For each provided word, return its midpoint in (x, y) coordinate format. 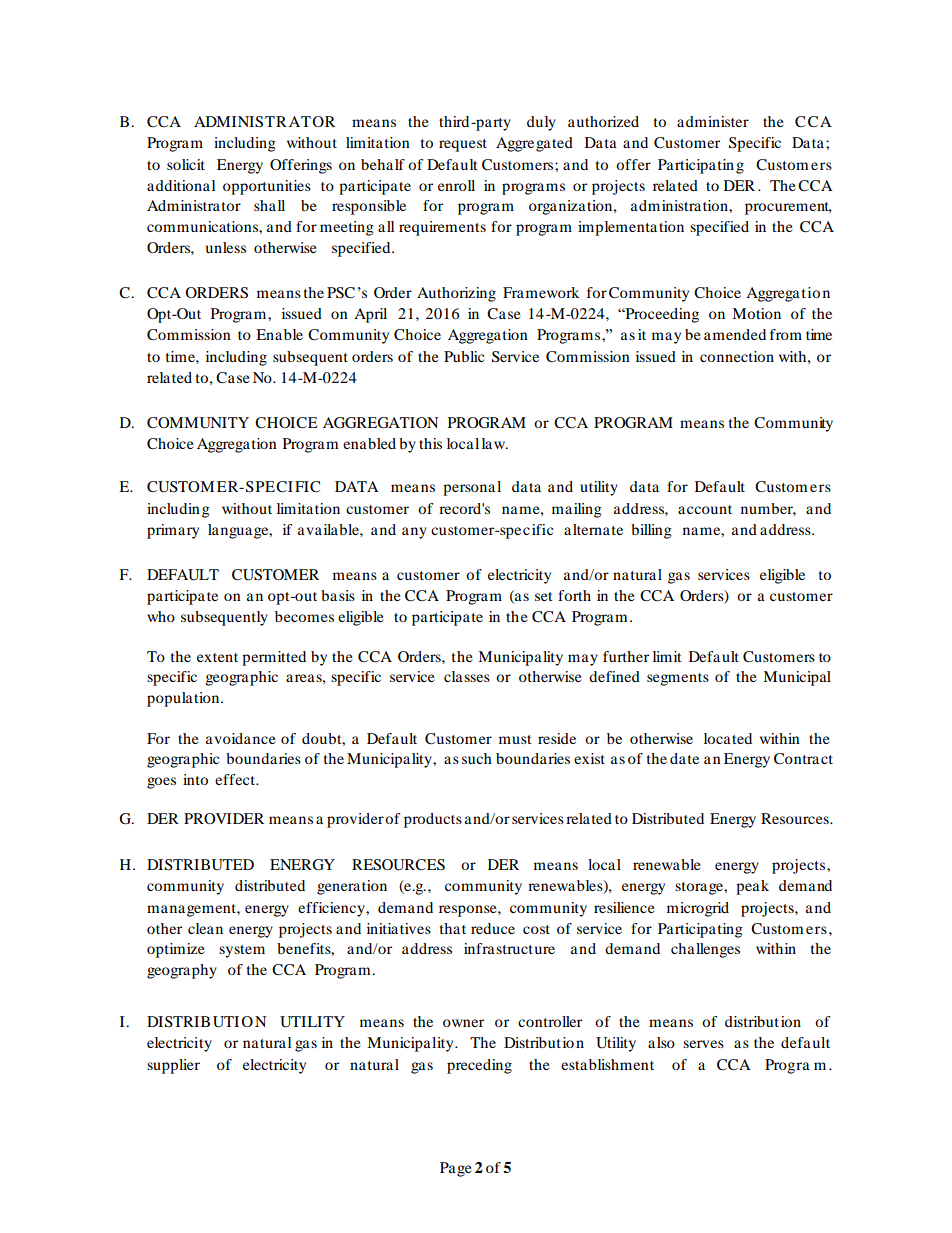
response (469, 911)
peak (752, 887)
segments (678, 679)
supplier (173, 1066)
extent (217, 657)
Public (464, 356)
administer (713, 121)
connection (737, 356)
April (370, 315)
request (463, 145)
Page (456, 1169)
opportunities (267, 187)
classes (467, 676)
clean (205, 928)
